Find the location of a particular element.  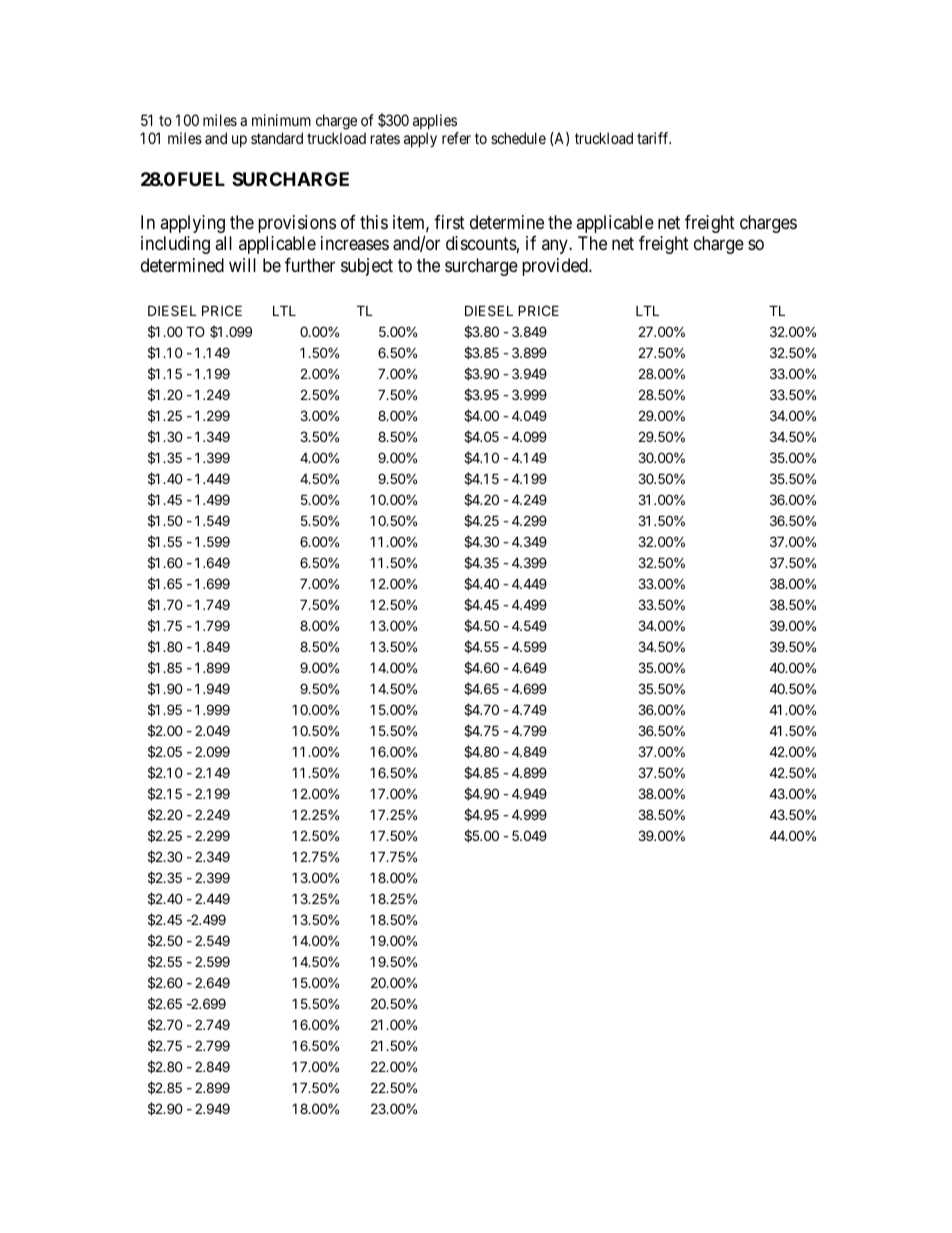

rates is located at coordinates (385, 138).
